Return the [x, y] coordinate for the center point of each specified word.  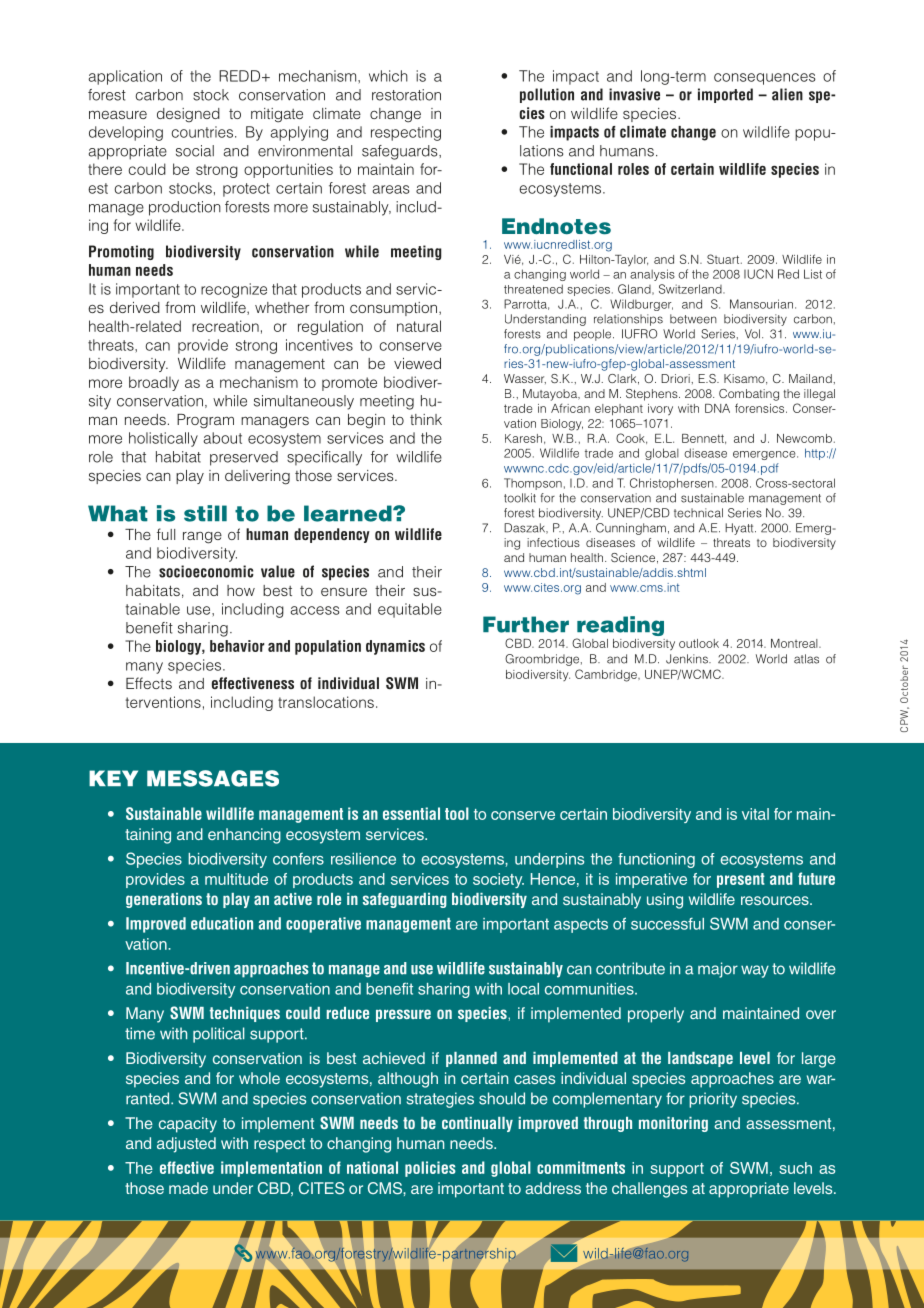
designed [188, 115]
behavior [237, 646]
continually [477, 1124]
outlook [699, 643]
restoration [406, 95]
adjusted [186, 1145]
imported [725, 95]
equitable [410, 610]
